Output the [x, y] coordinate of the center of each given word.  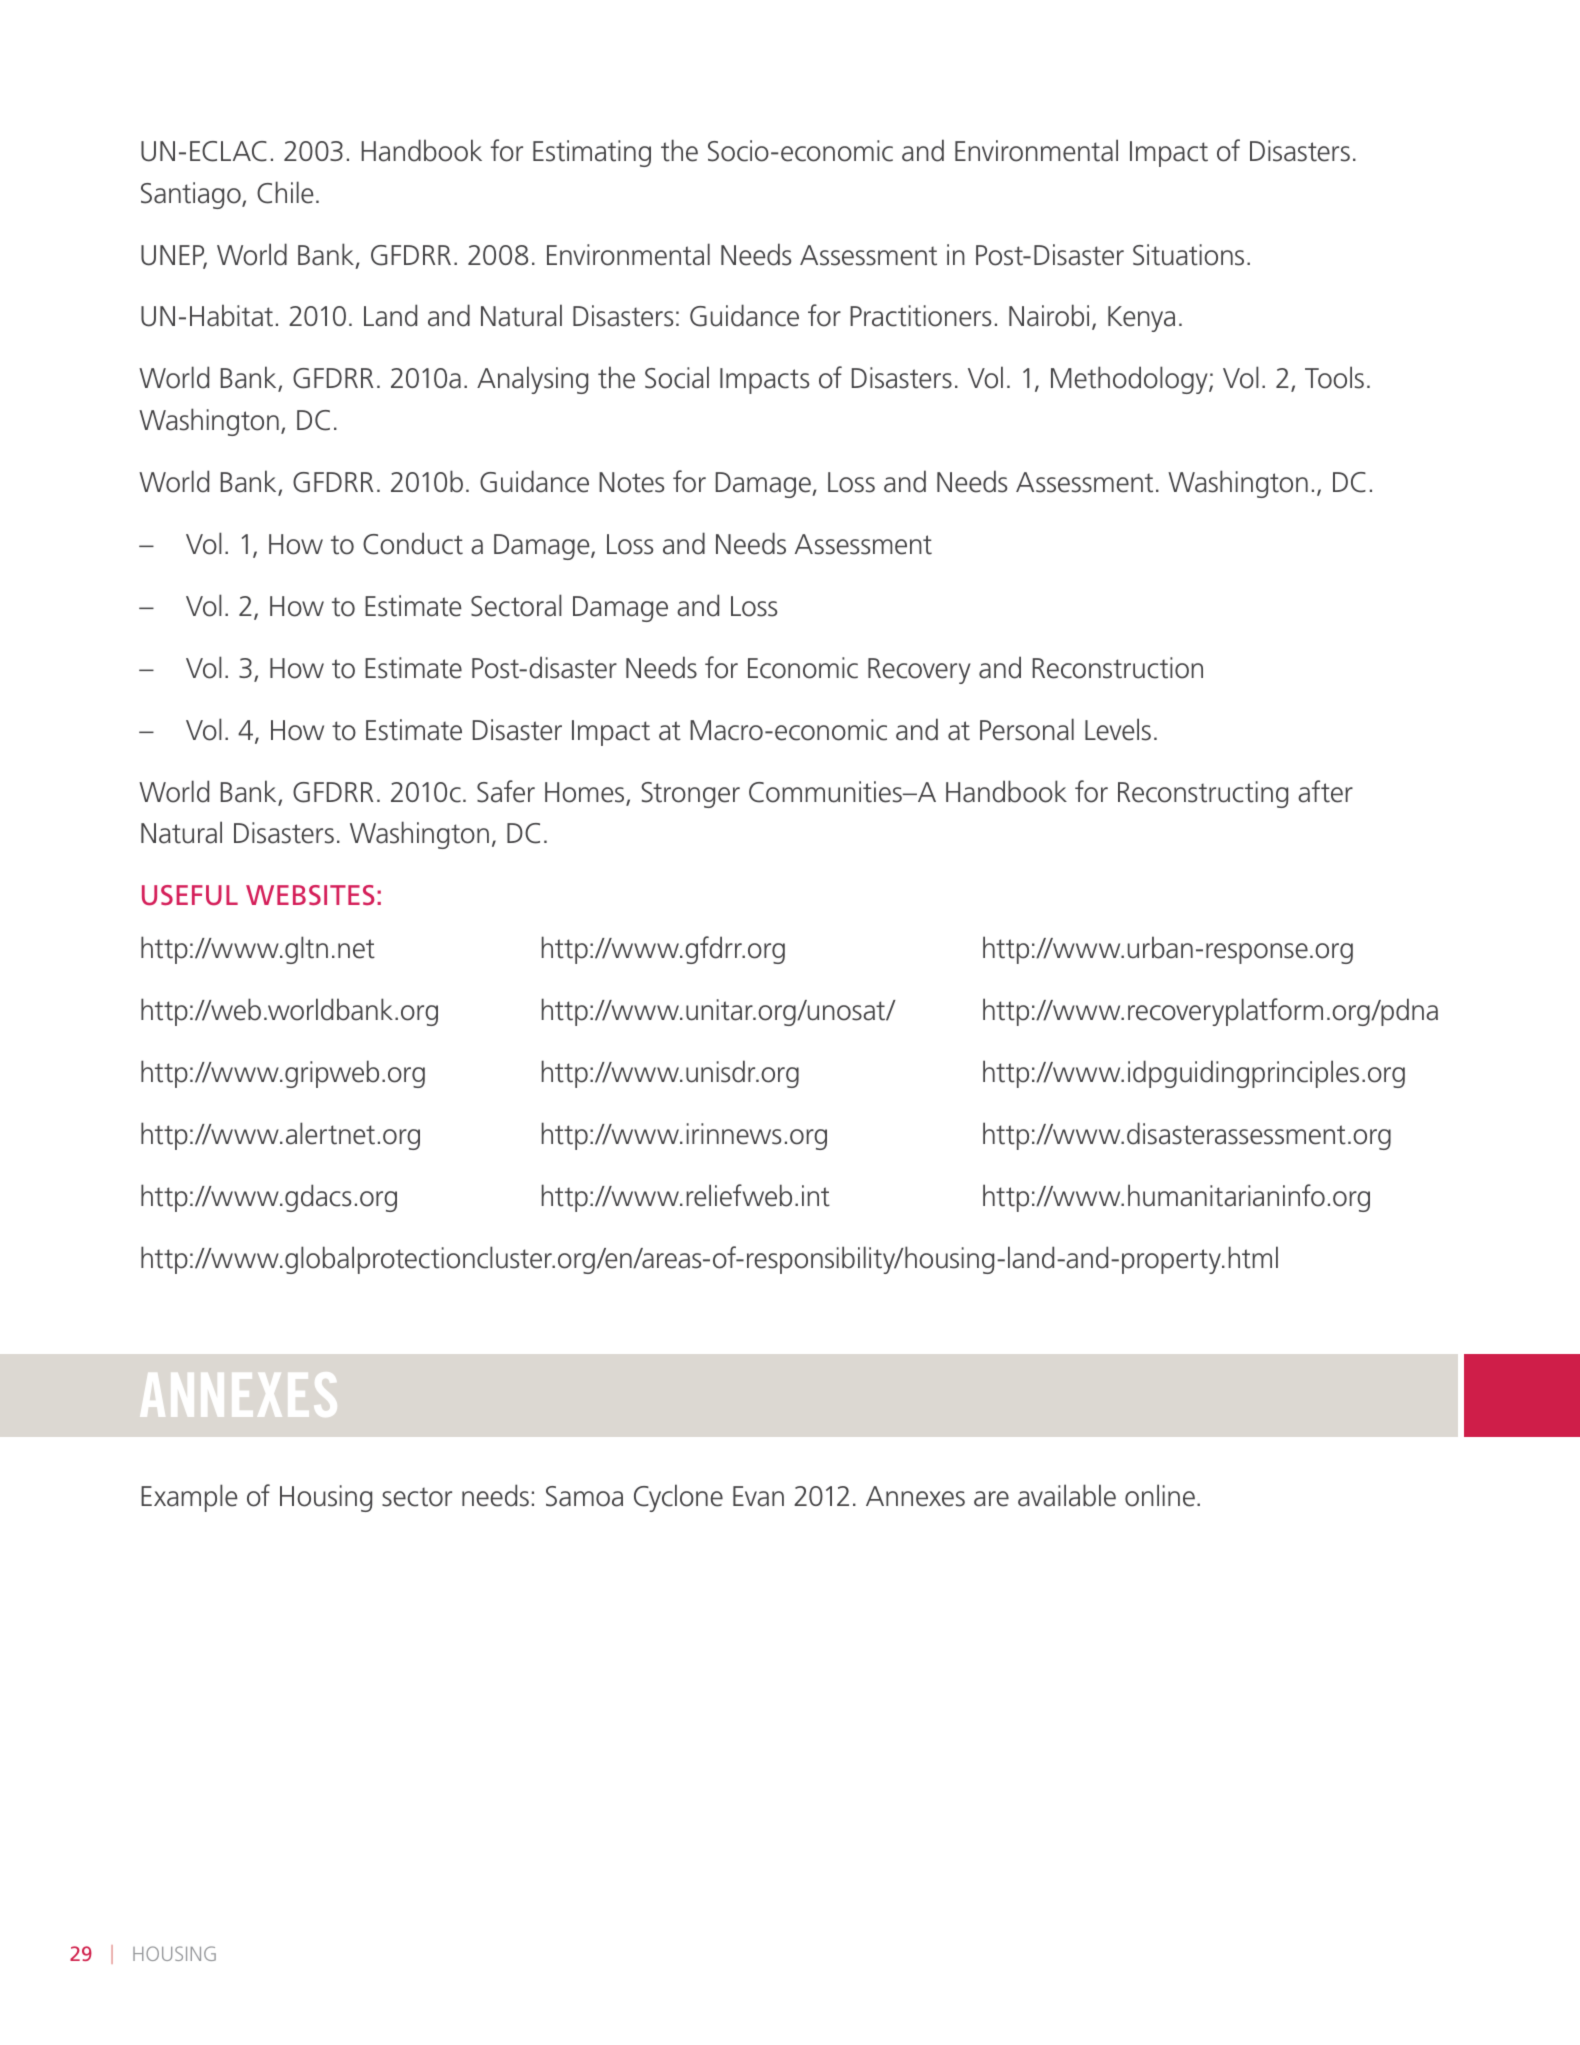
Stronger [691, 795]
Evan [758, 1496]
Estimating [592, 153]
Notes [631, 482]
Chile [285, 192]
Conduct [413, 543]
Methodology [1130, 380]
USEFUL [190, 895]
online [1160, 1495]
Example [189, 1498]
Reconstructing [1203, 794]
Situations [1188, 255]
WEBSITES [310, 895]
